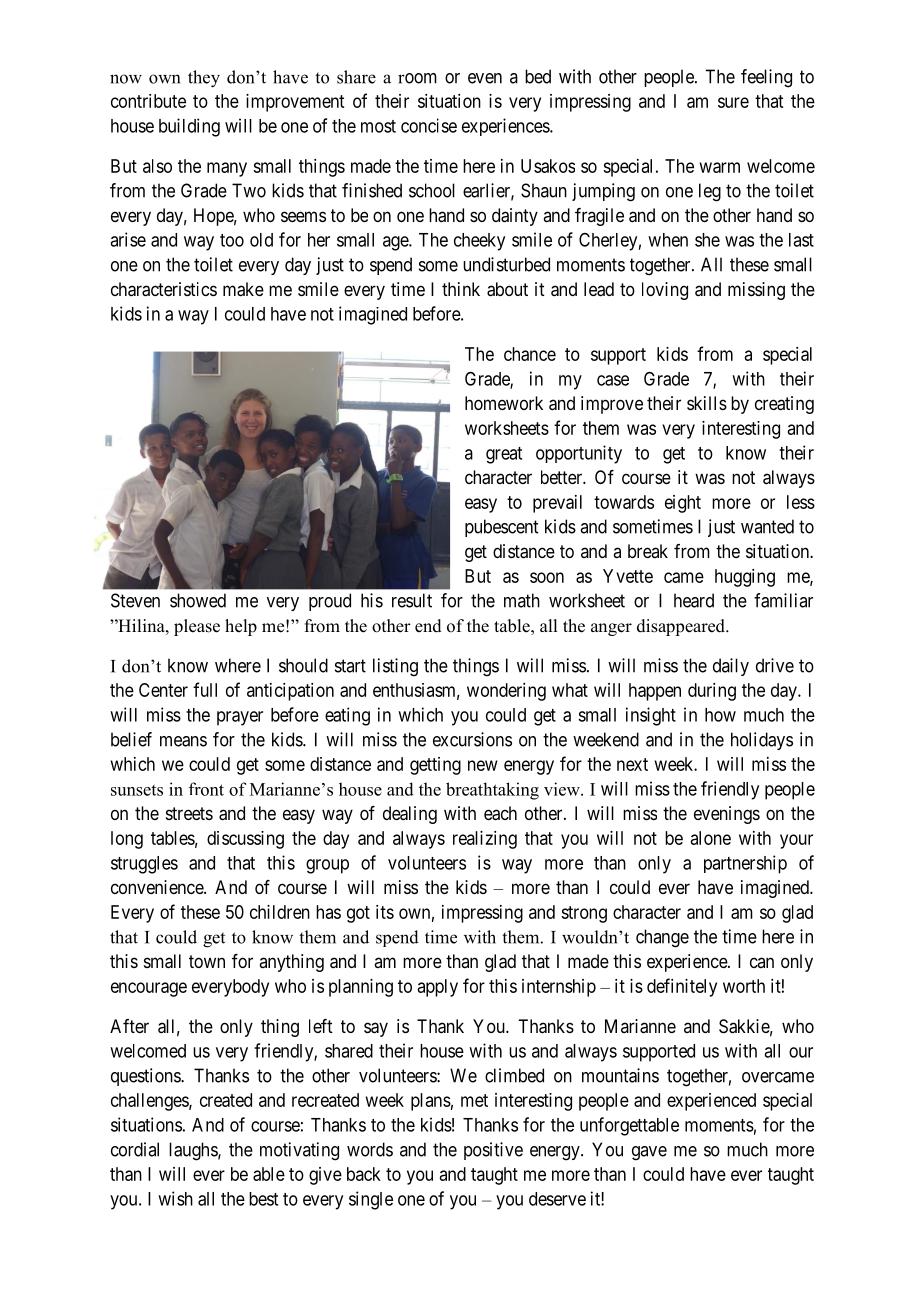  What do you see at coordinates (189, 127) in the screenshot?
I see `building` at bounding box center [189, 127].
